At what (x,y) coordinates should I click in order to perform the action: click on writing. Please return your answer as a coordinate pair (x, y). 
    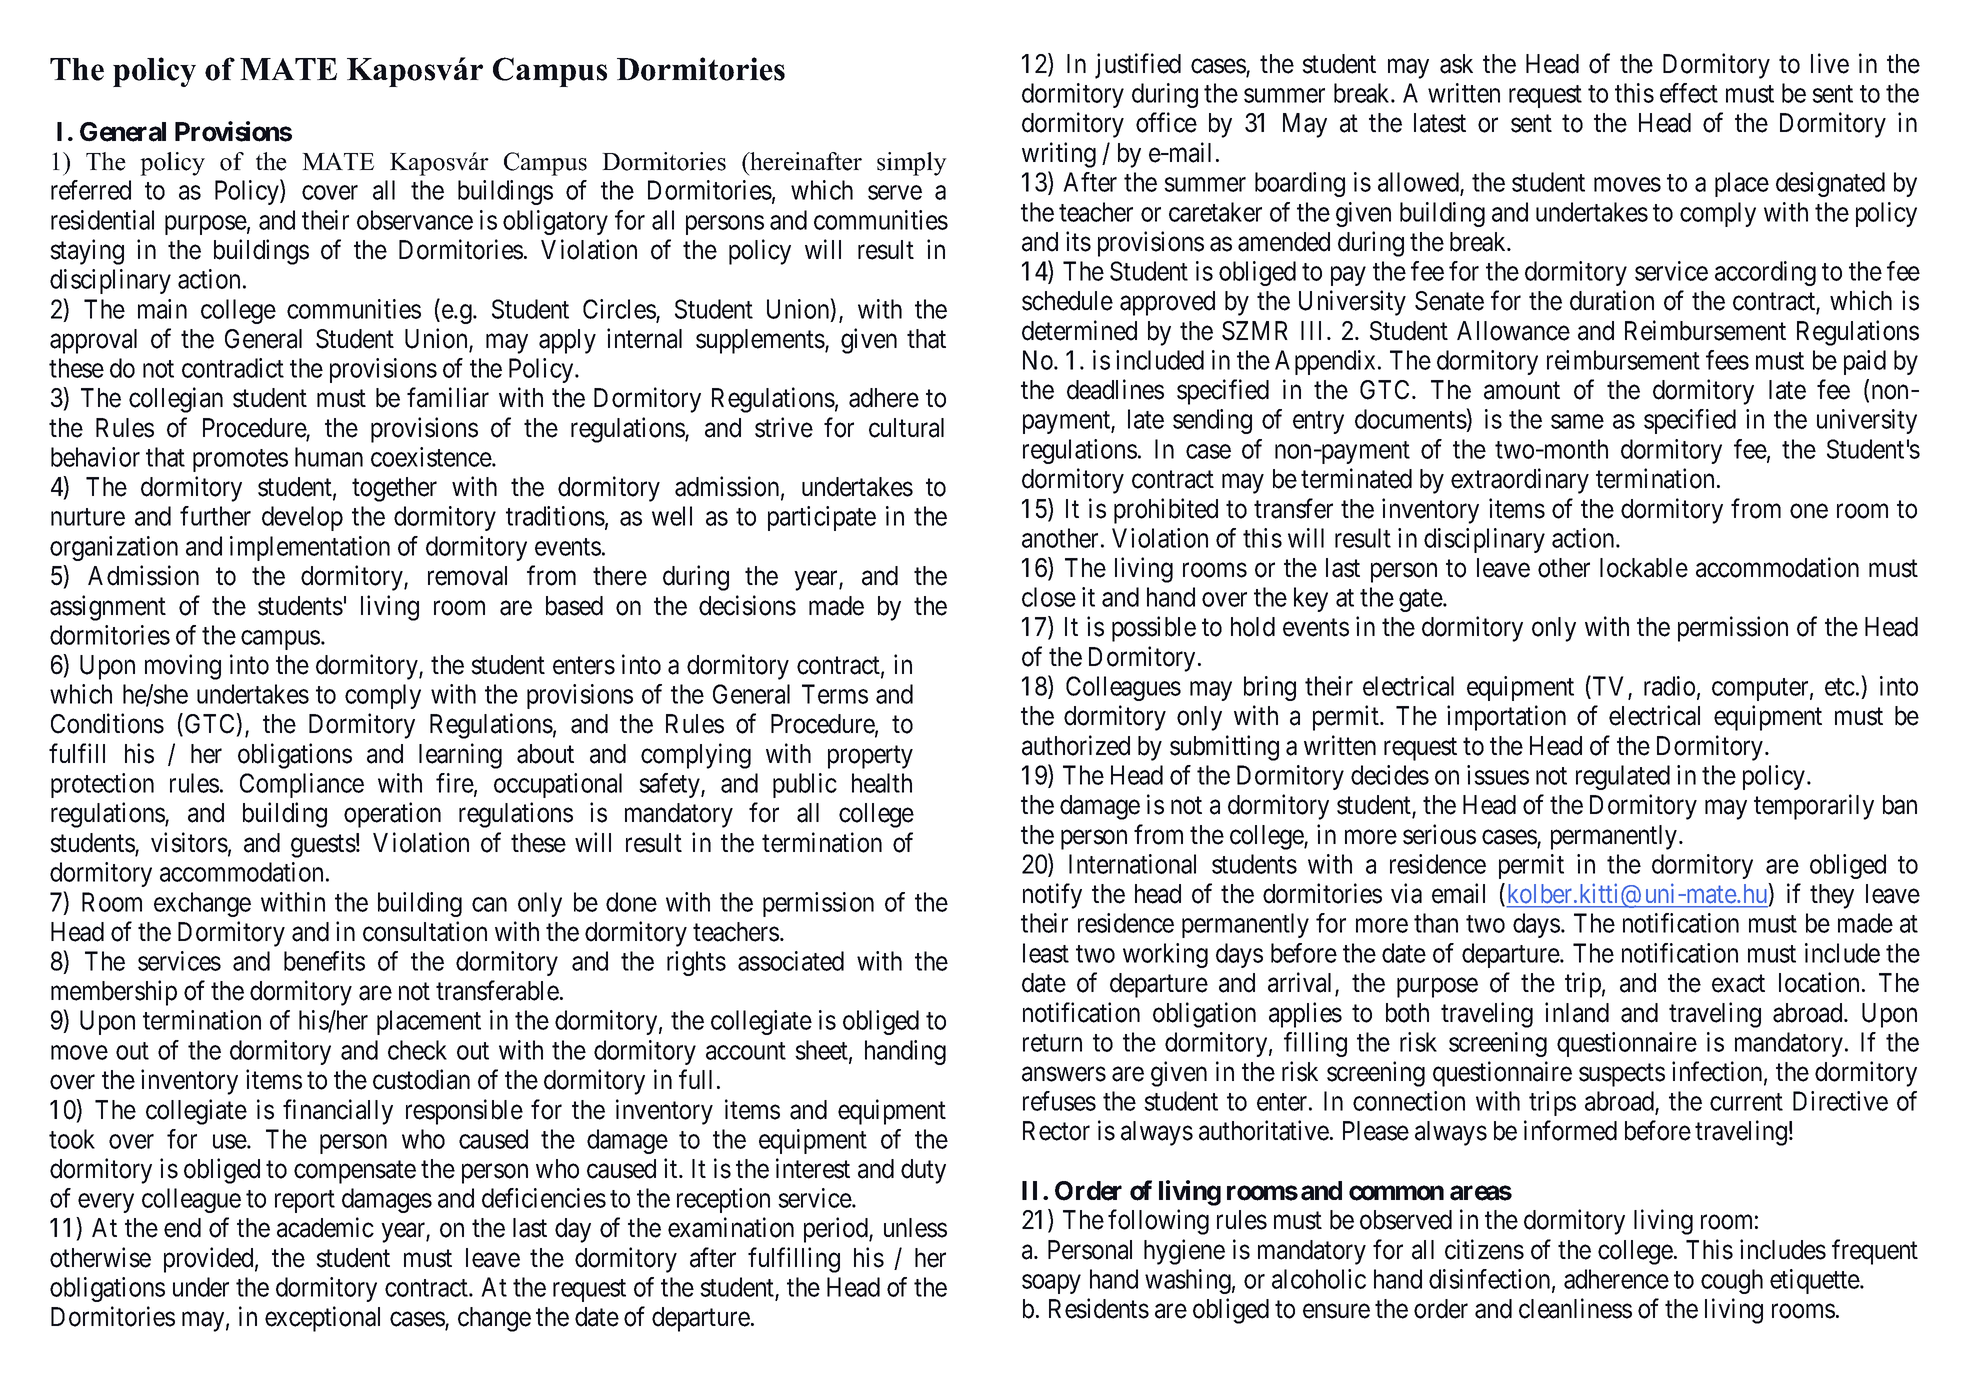
    Looking at the image, I should click on (1059, 155).
